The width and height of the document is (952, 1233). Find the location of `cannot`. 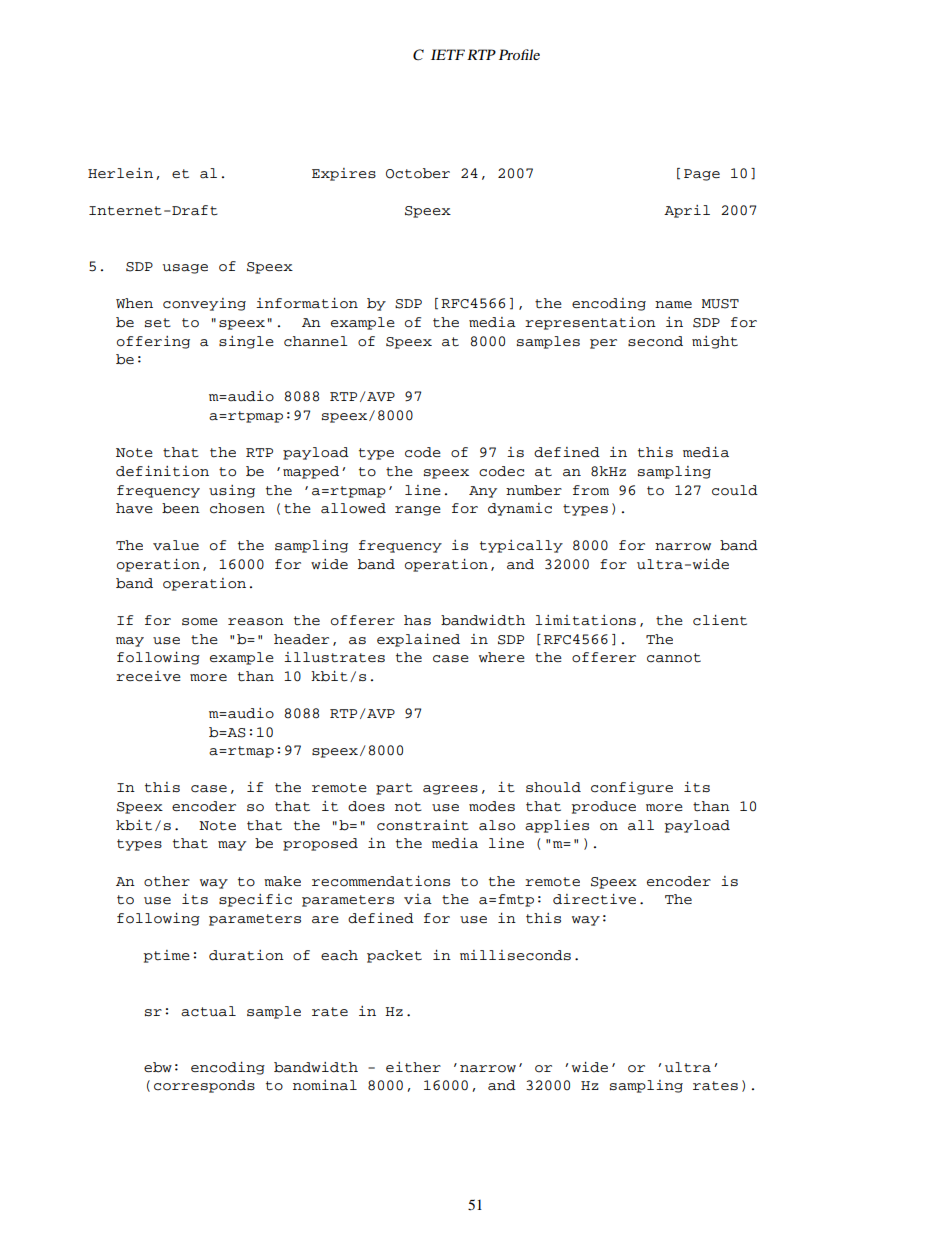

cannot is located at coordinates (674, 658).
